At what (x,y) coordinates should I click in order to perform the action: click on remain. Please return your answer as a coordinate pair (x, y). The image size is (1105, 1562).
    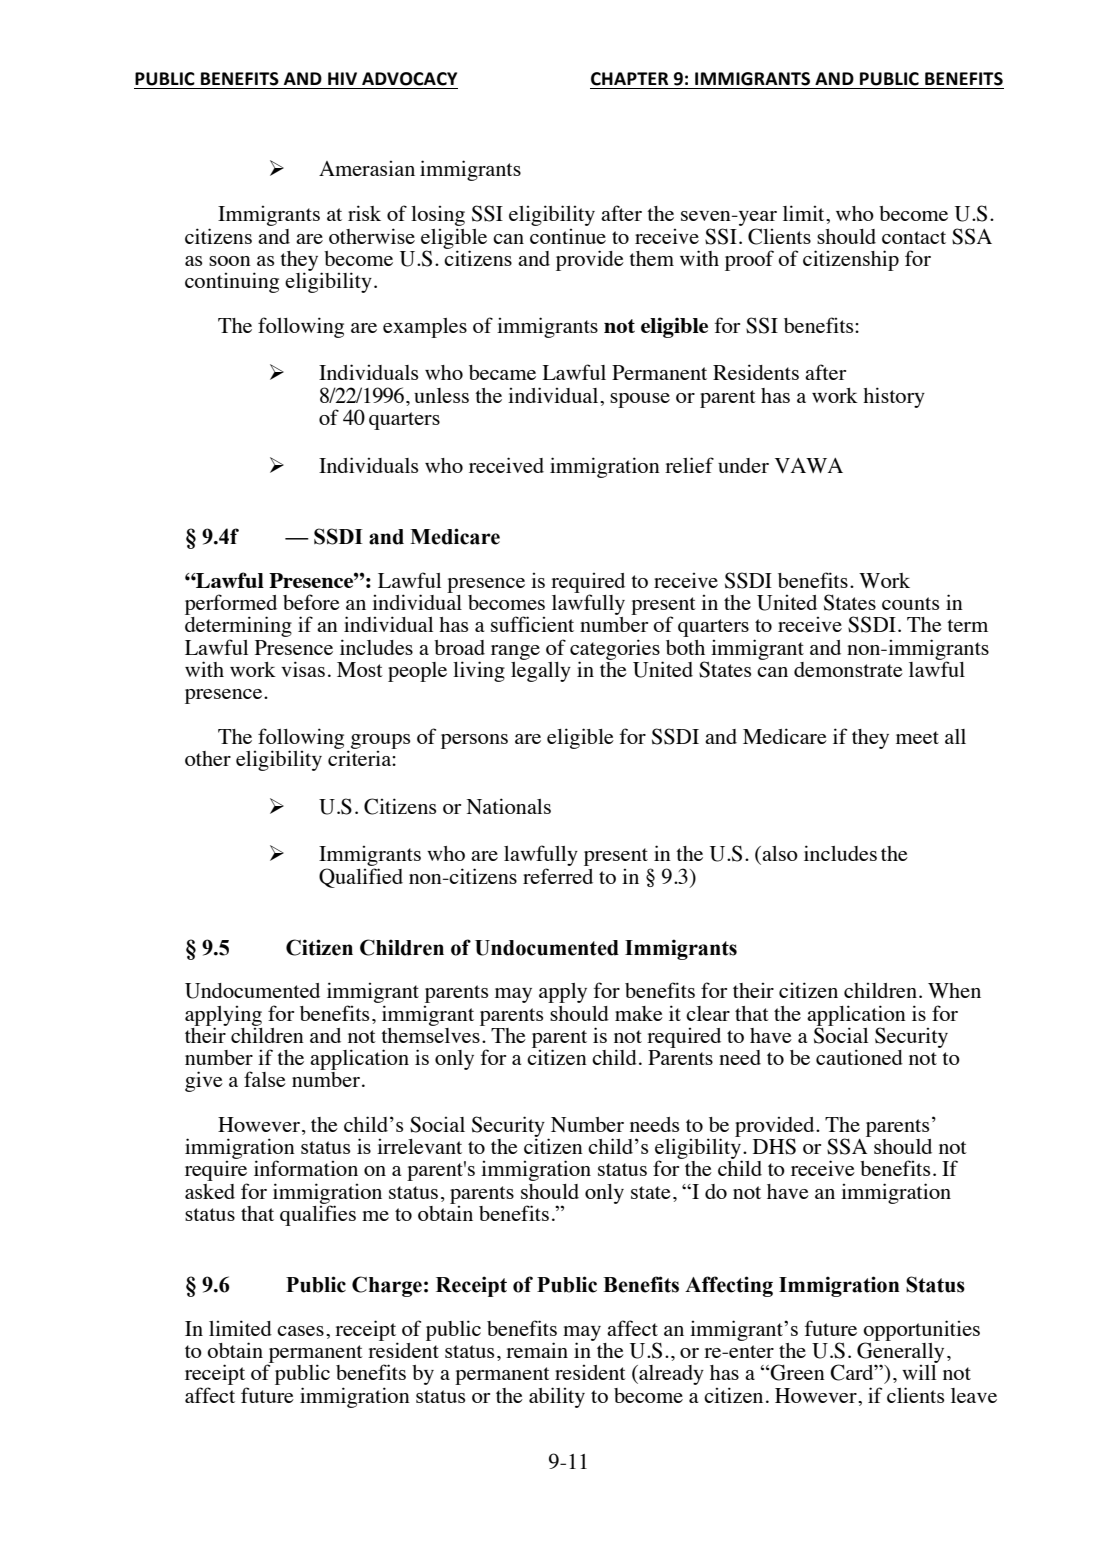
    Looking at the image, I should click on (537, 1350).
